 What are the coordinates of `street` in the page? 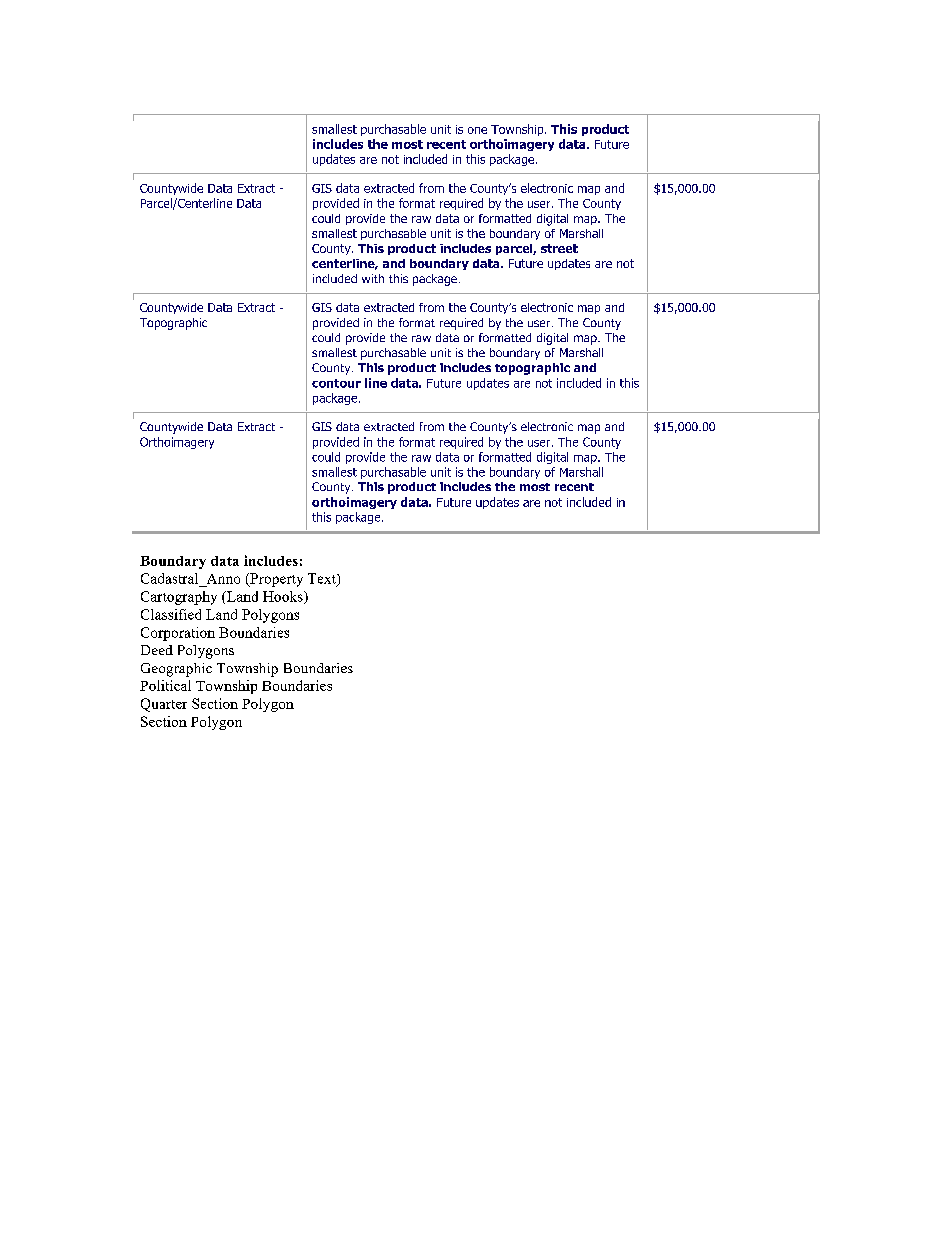 It's located at (559, 248).
